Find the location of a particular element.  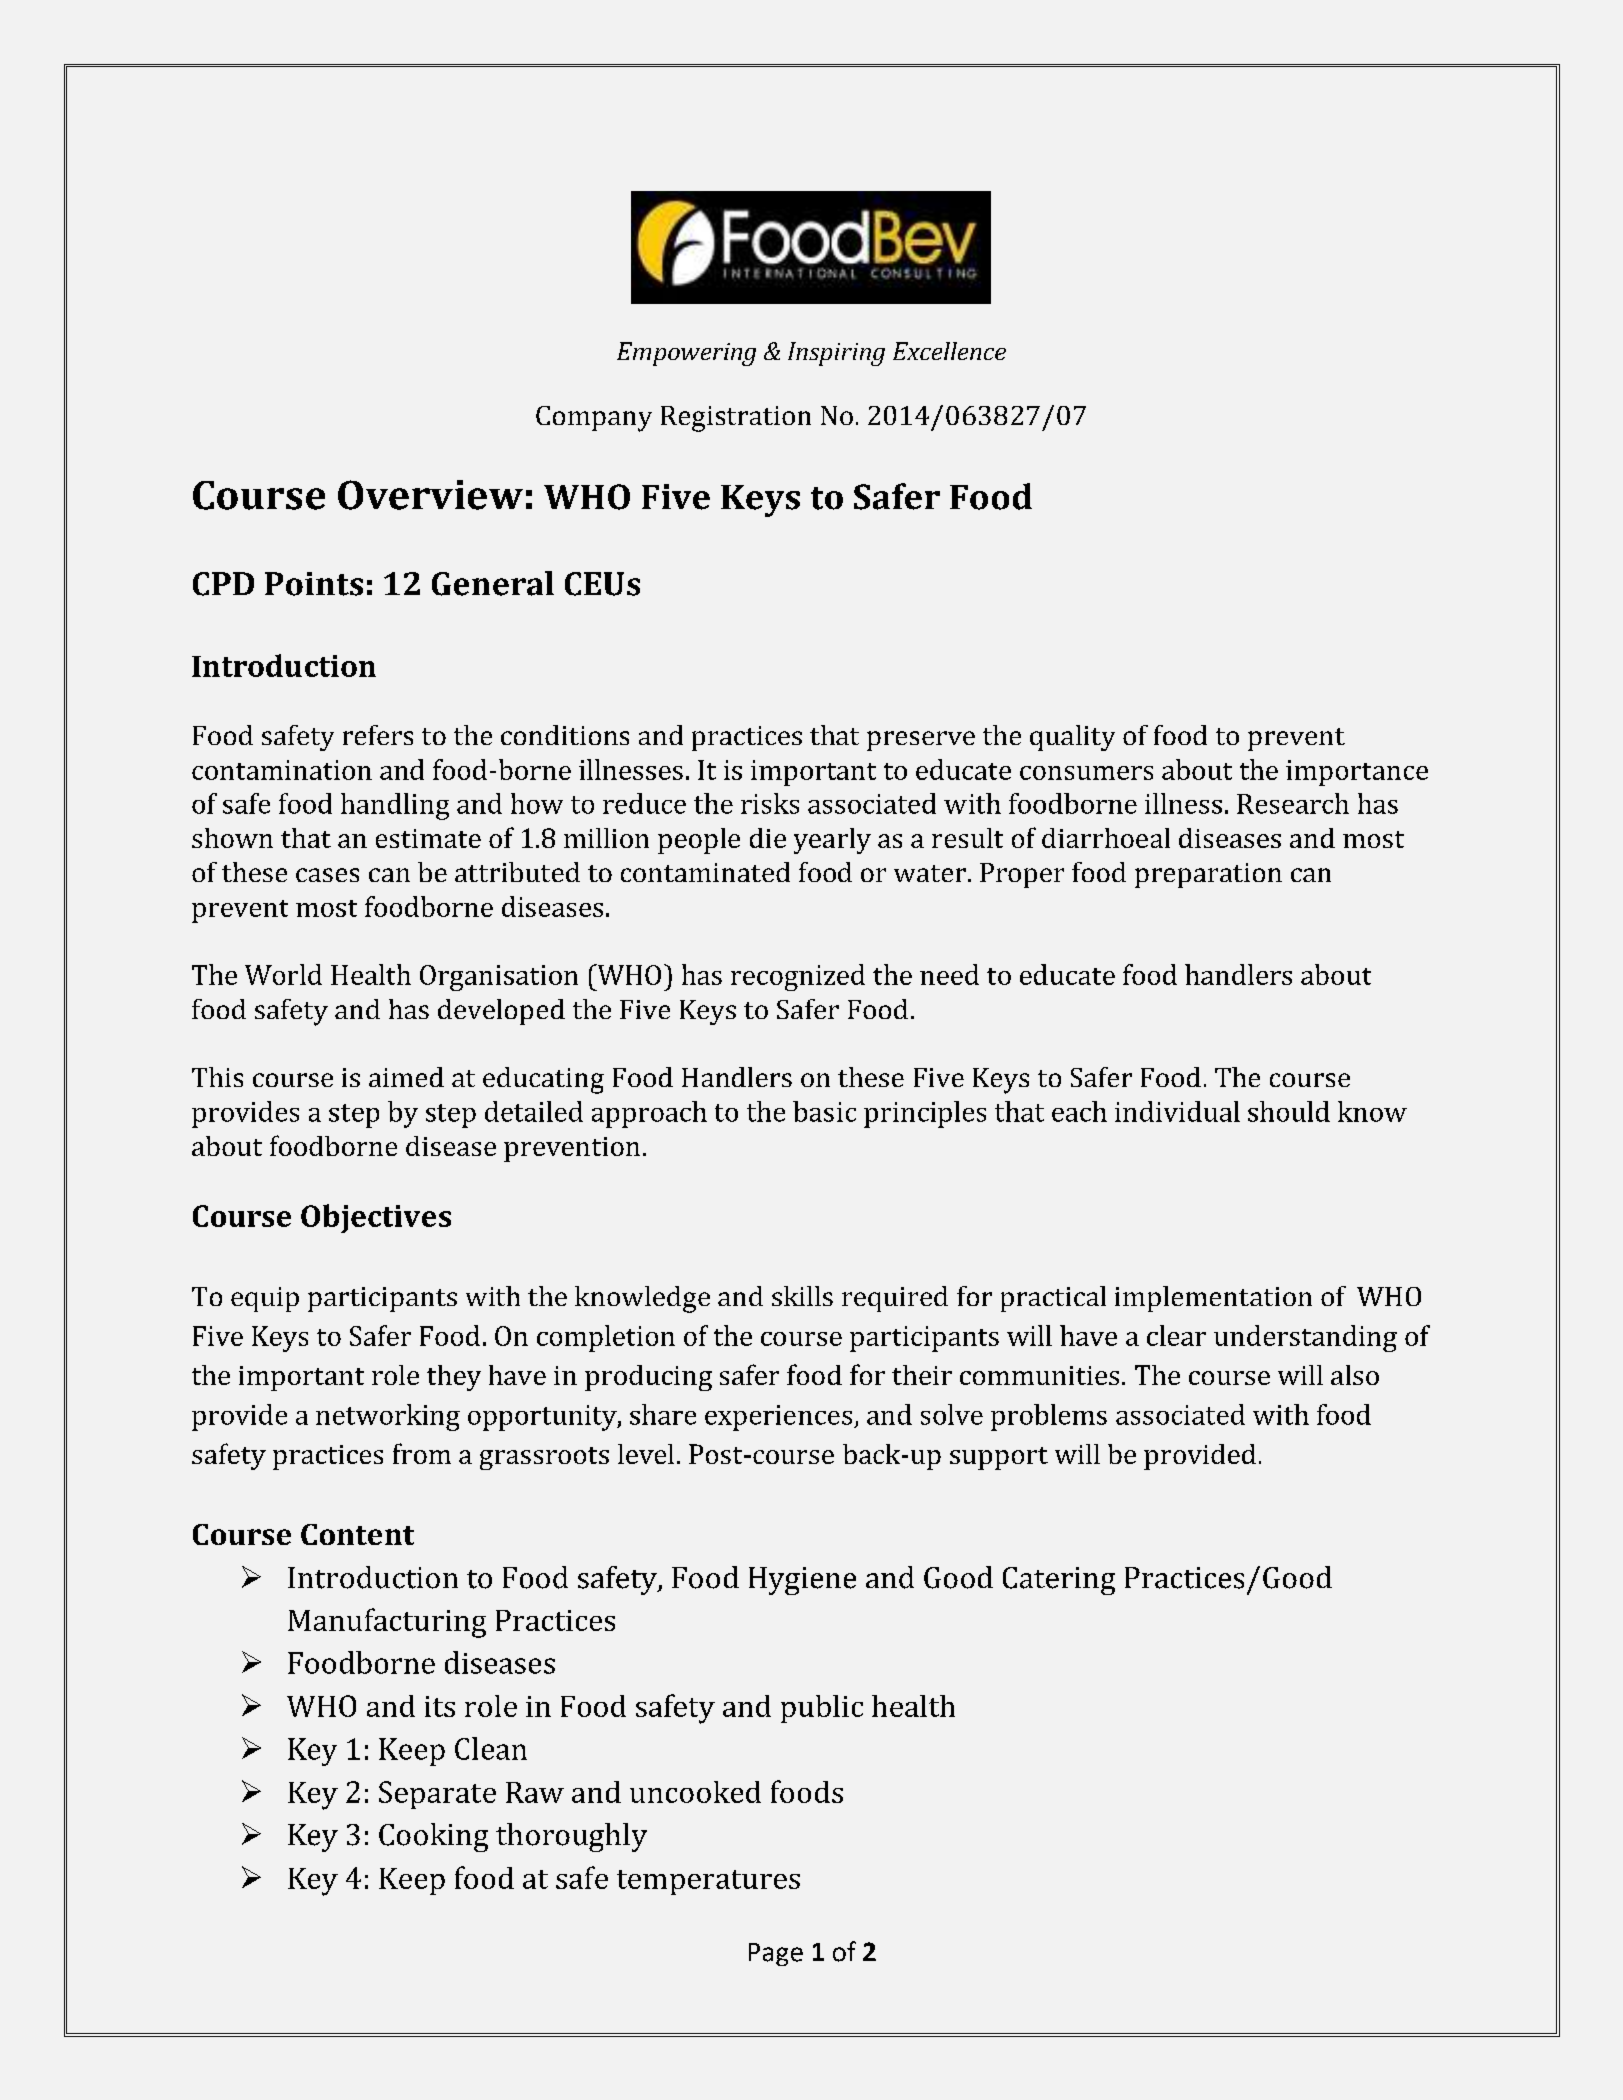

Registration is located at coordinates (736, 419).
